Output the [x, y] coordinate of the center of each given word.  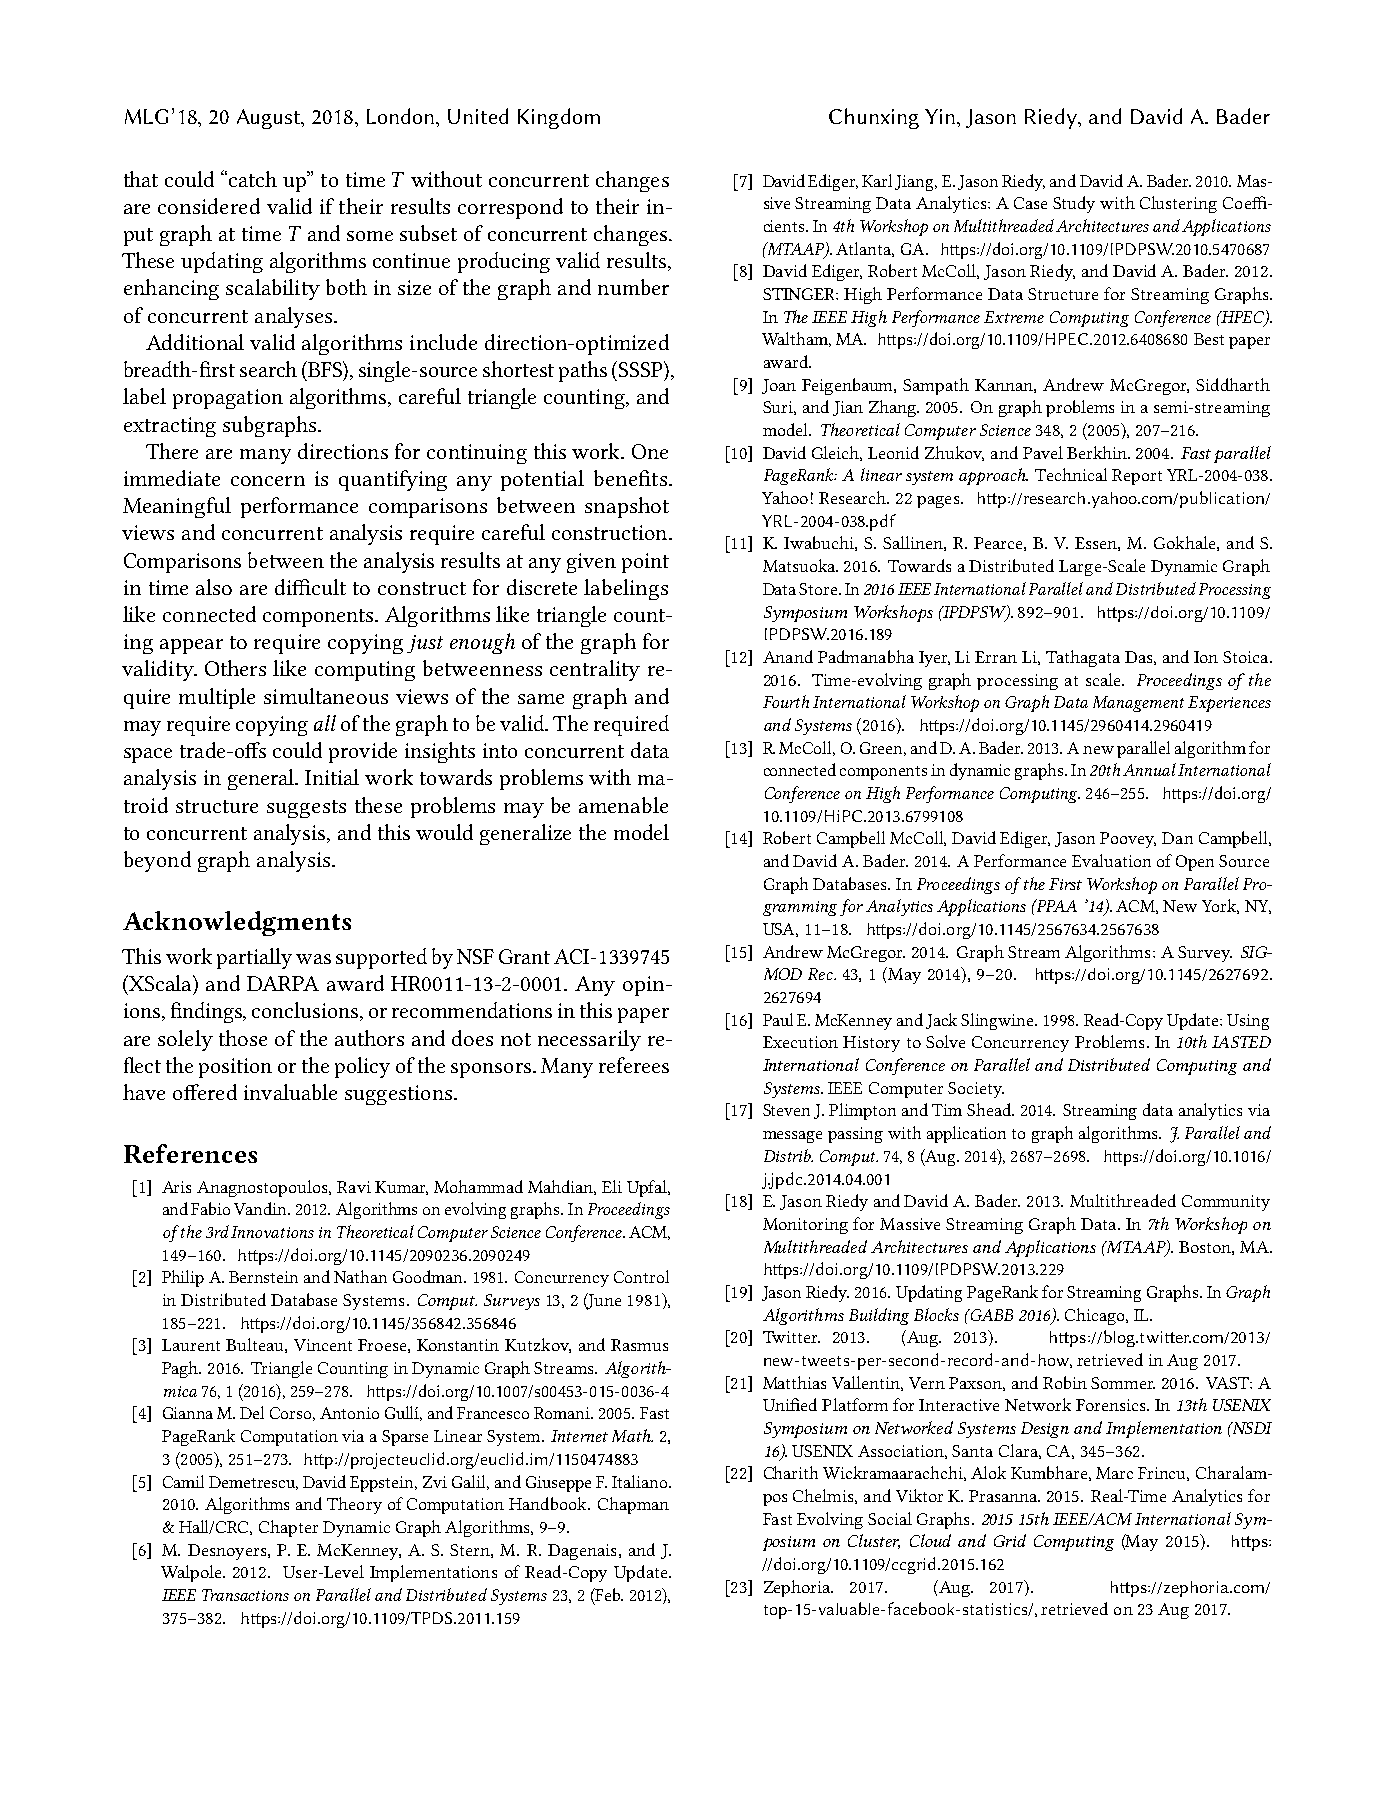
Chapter [288, 1528]
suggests [306, 809]
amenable [623, 805]
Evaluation [1111, 860]
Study [1074, 204]
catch [253, 179]
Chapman [633, 1505]
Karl [877, 180]
